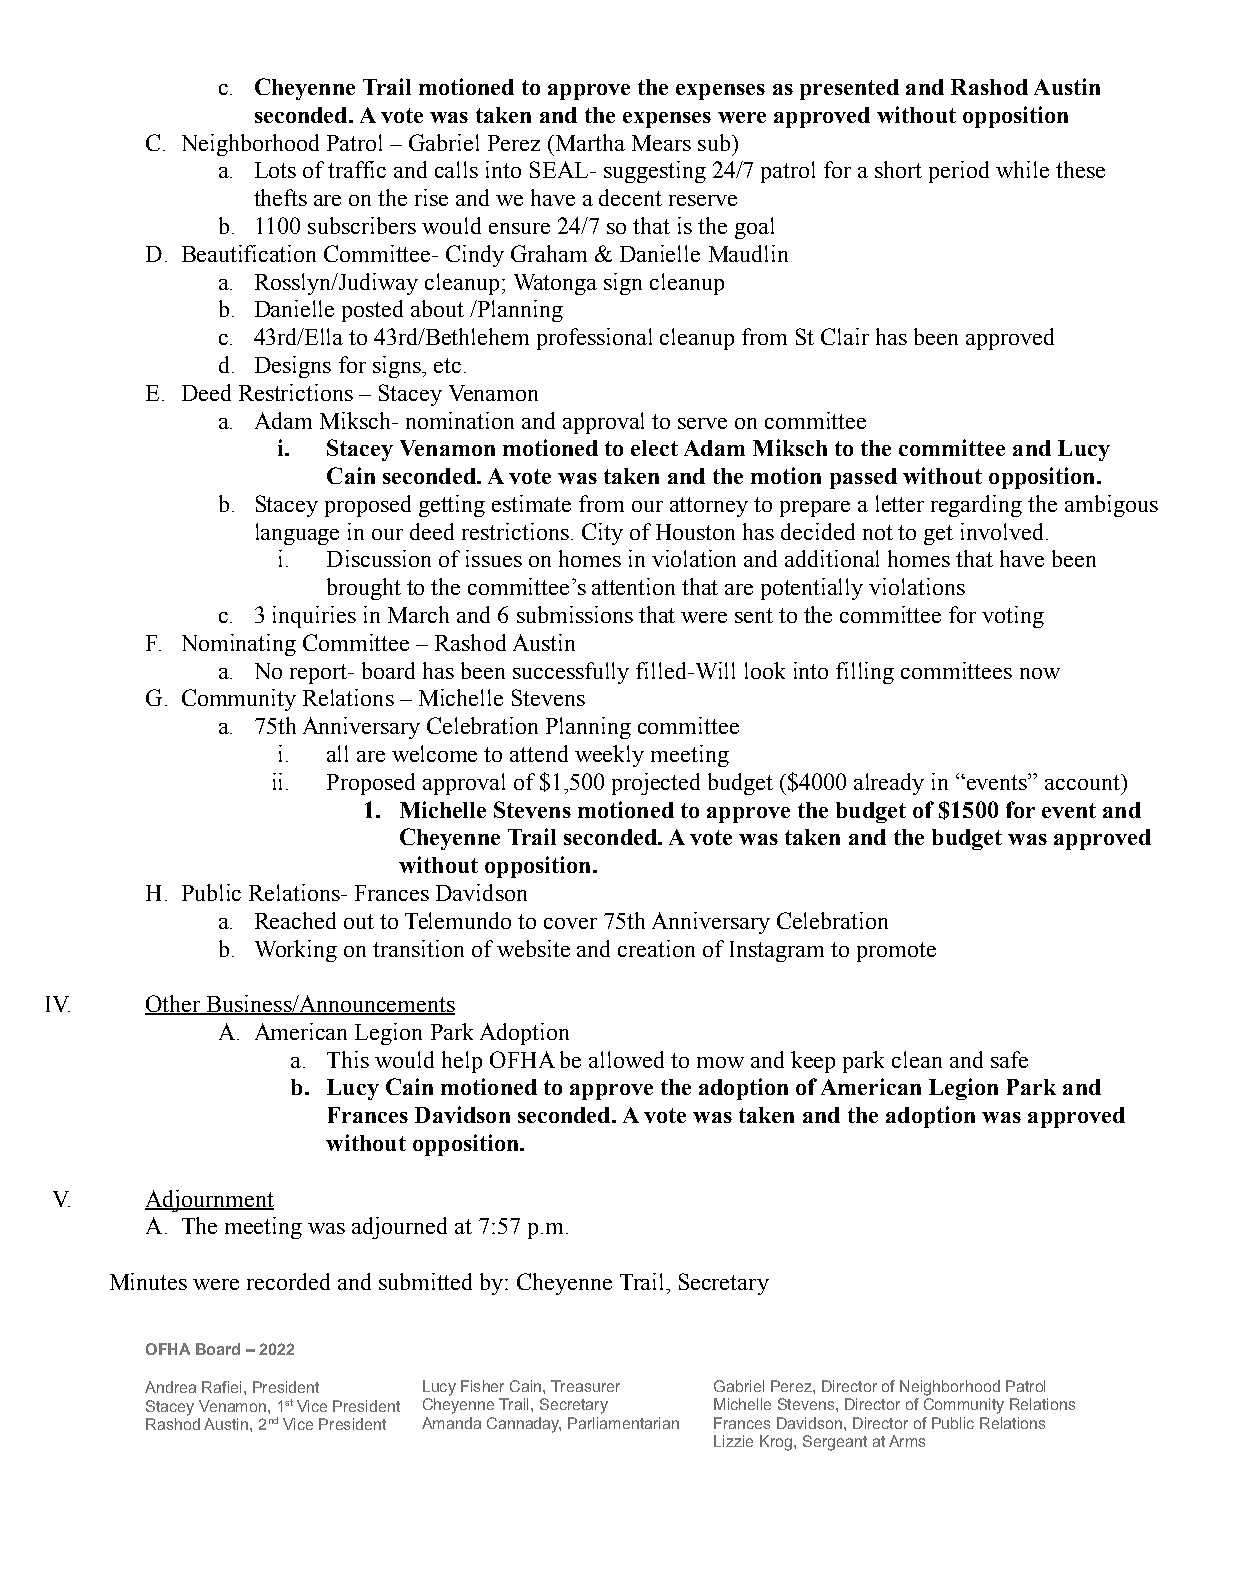 This screenshot has width=1233, height=1595. Describe the element at coordinates (907, 1441) in the screenshot. I see `Arms` at that location.
